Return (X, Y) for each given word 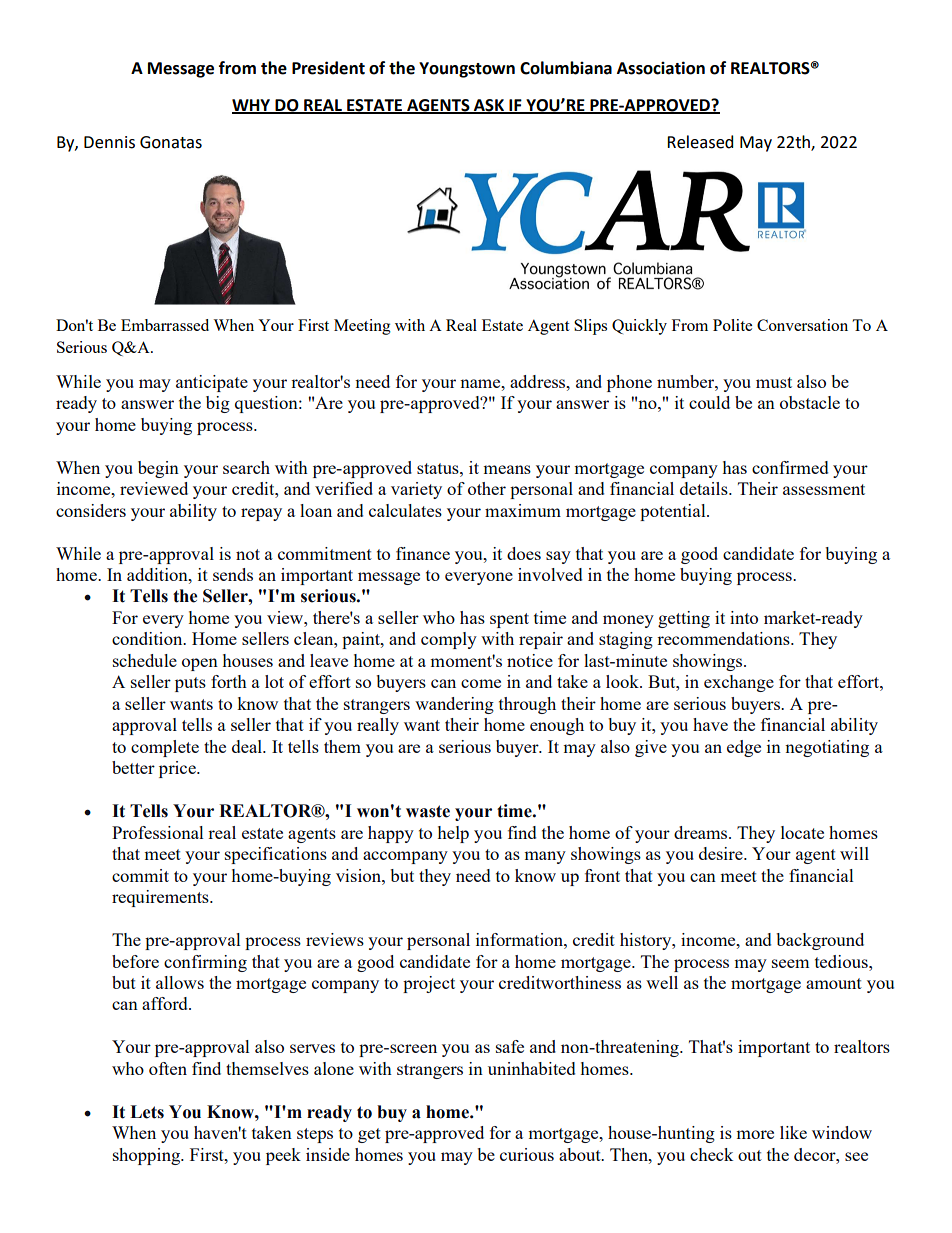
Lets (147, 1112)
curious (527, 1154)
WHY (252, 106)
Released (700, 142)
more (755, 1134)
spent (509, 620)
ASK (489, 106)
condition (148, 638)
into (744, 617)
